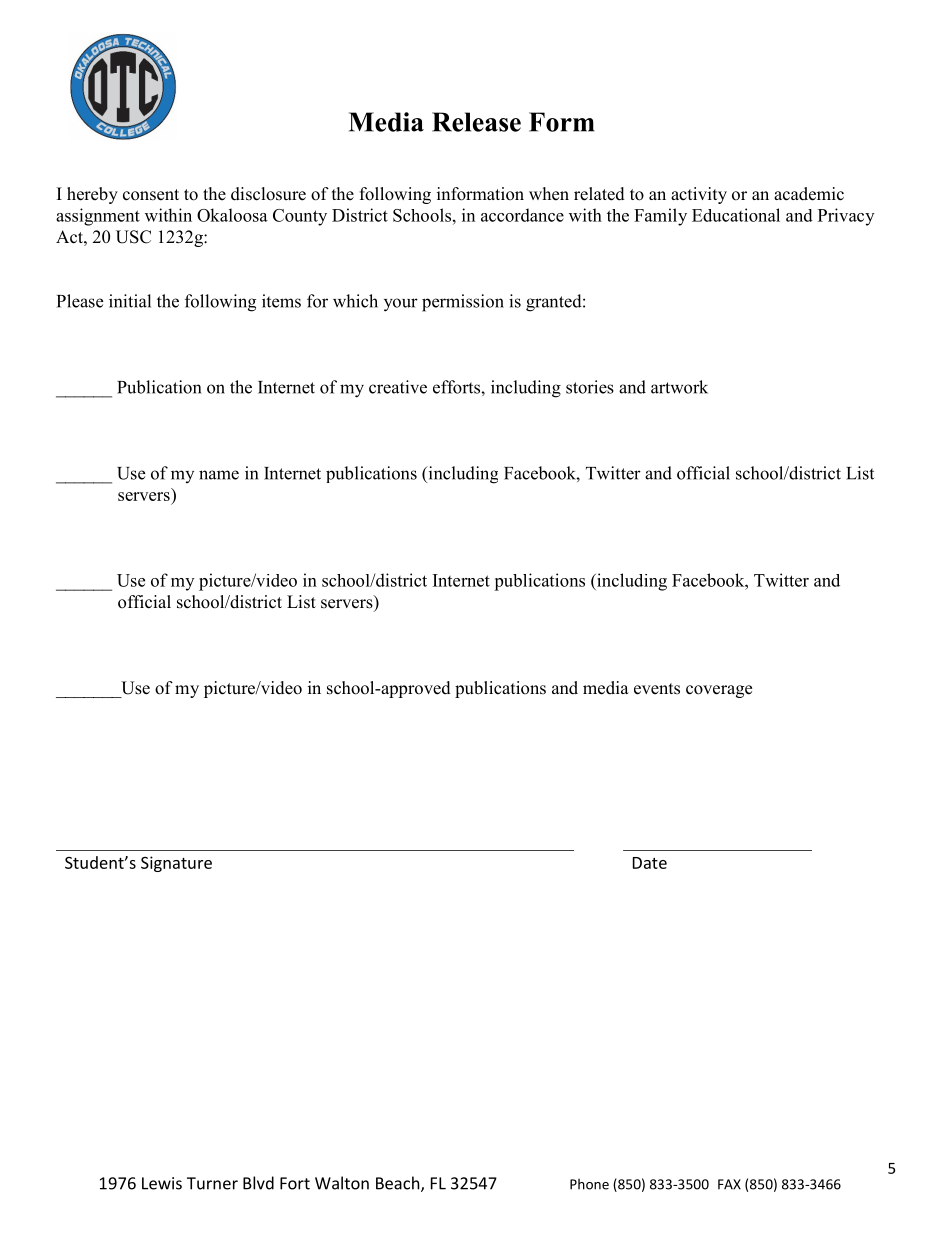  I want to click on academic, so click(809, 194).
